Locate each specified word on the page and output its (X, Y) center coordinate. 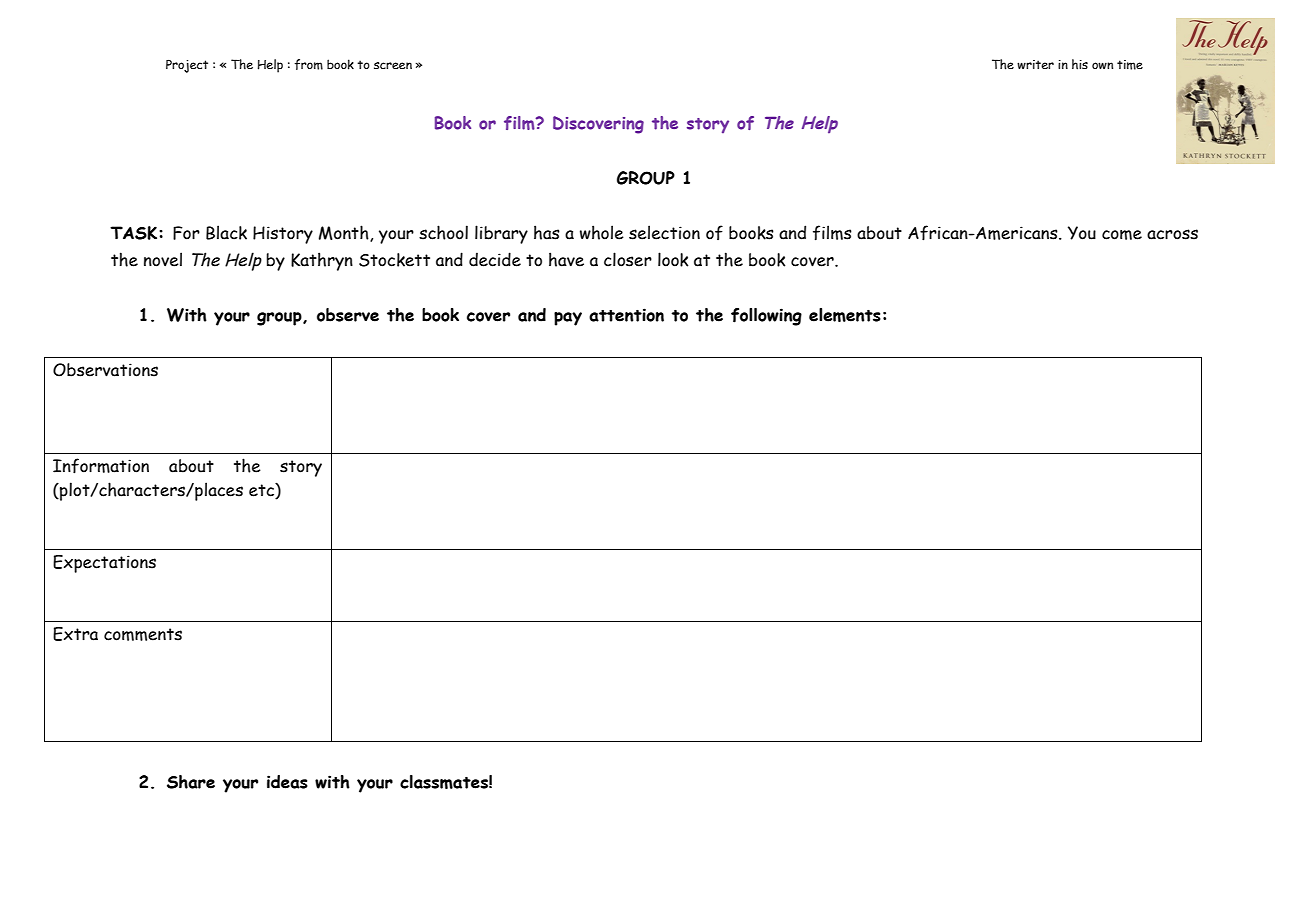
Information (101, 466)
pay (568, 319)
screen (393, 65)
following (766, 317)
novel (163, 259)
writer (1035, 64)
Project (187, 66)
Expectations (104, 564)
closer (628, 259)
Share (191, 782)
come (1122, 235)
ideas (287, 782)
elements (845, 315)
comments (143, 634)
